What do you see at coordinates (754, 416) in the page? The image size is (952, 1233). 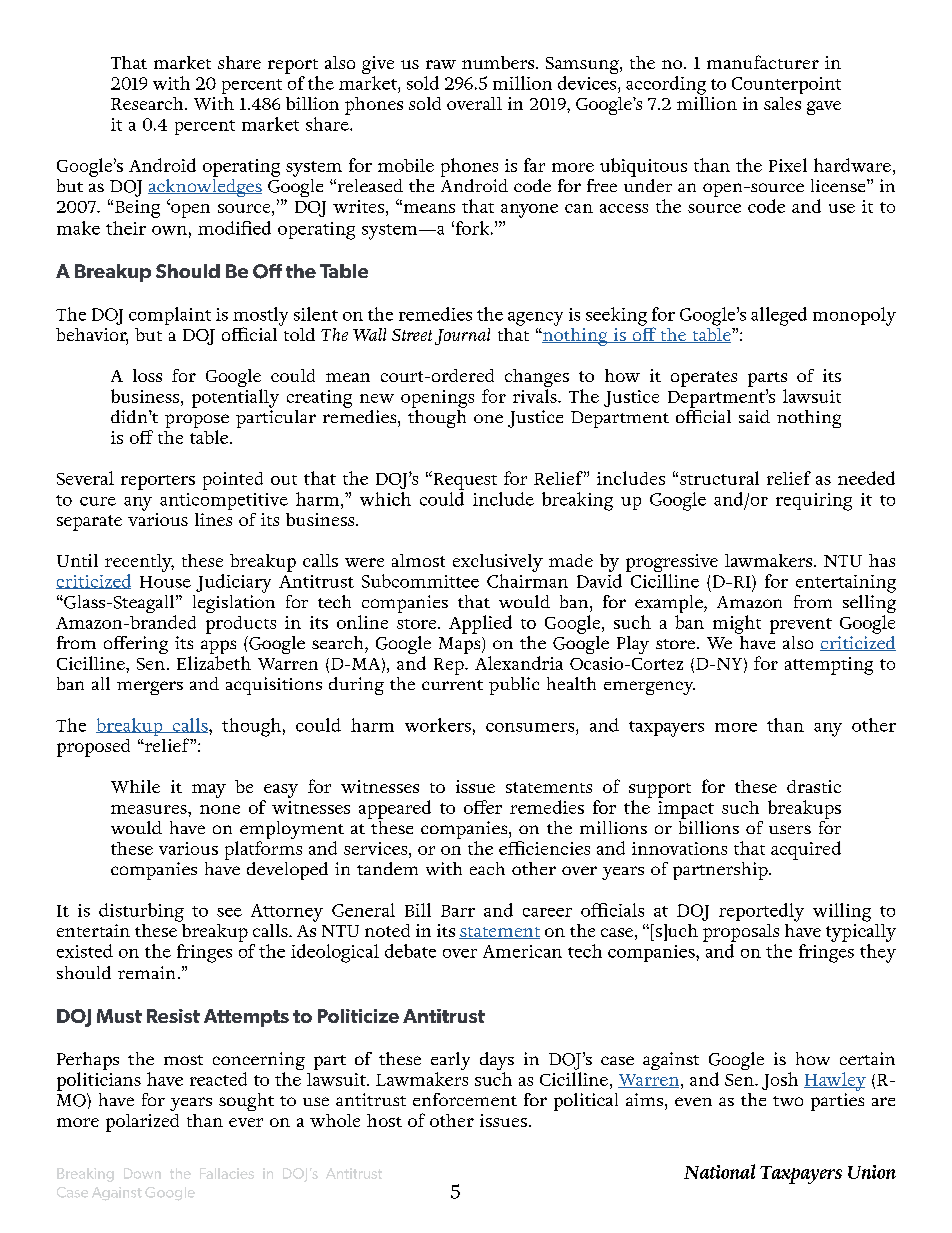 I see `said` at bounding box center [754, 416].
